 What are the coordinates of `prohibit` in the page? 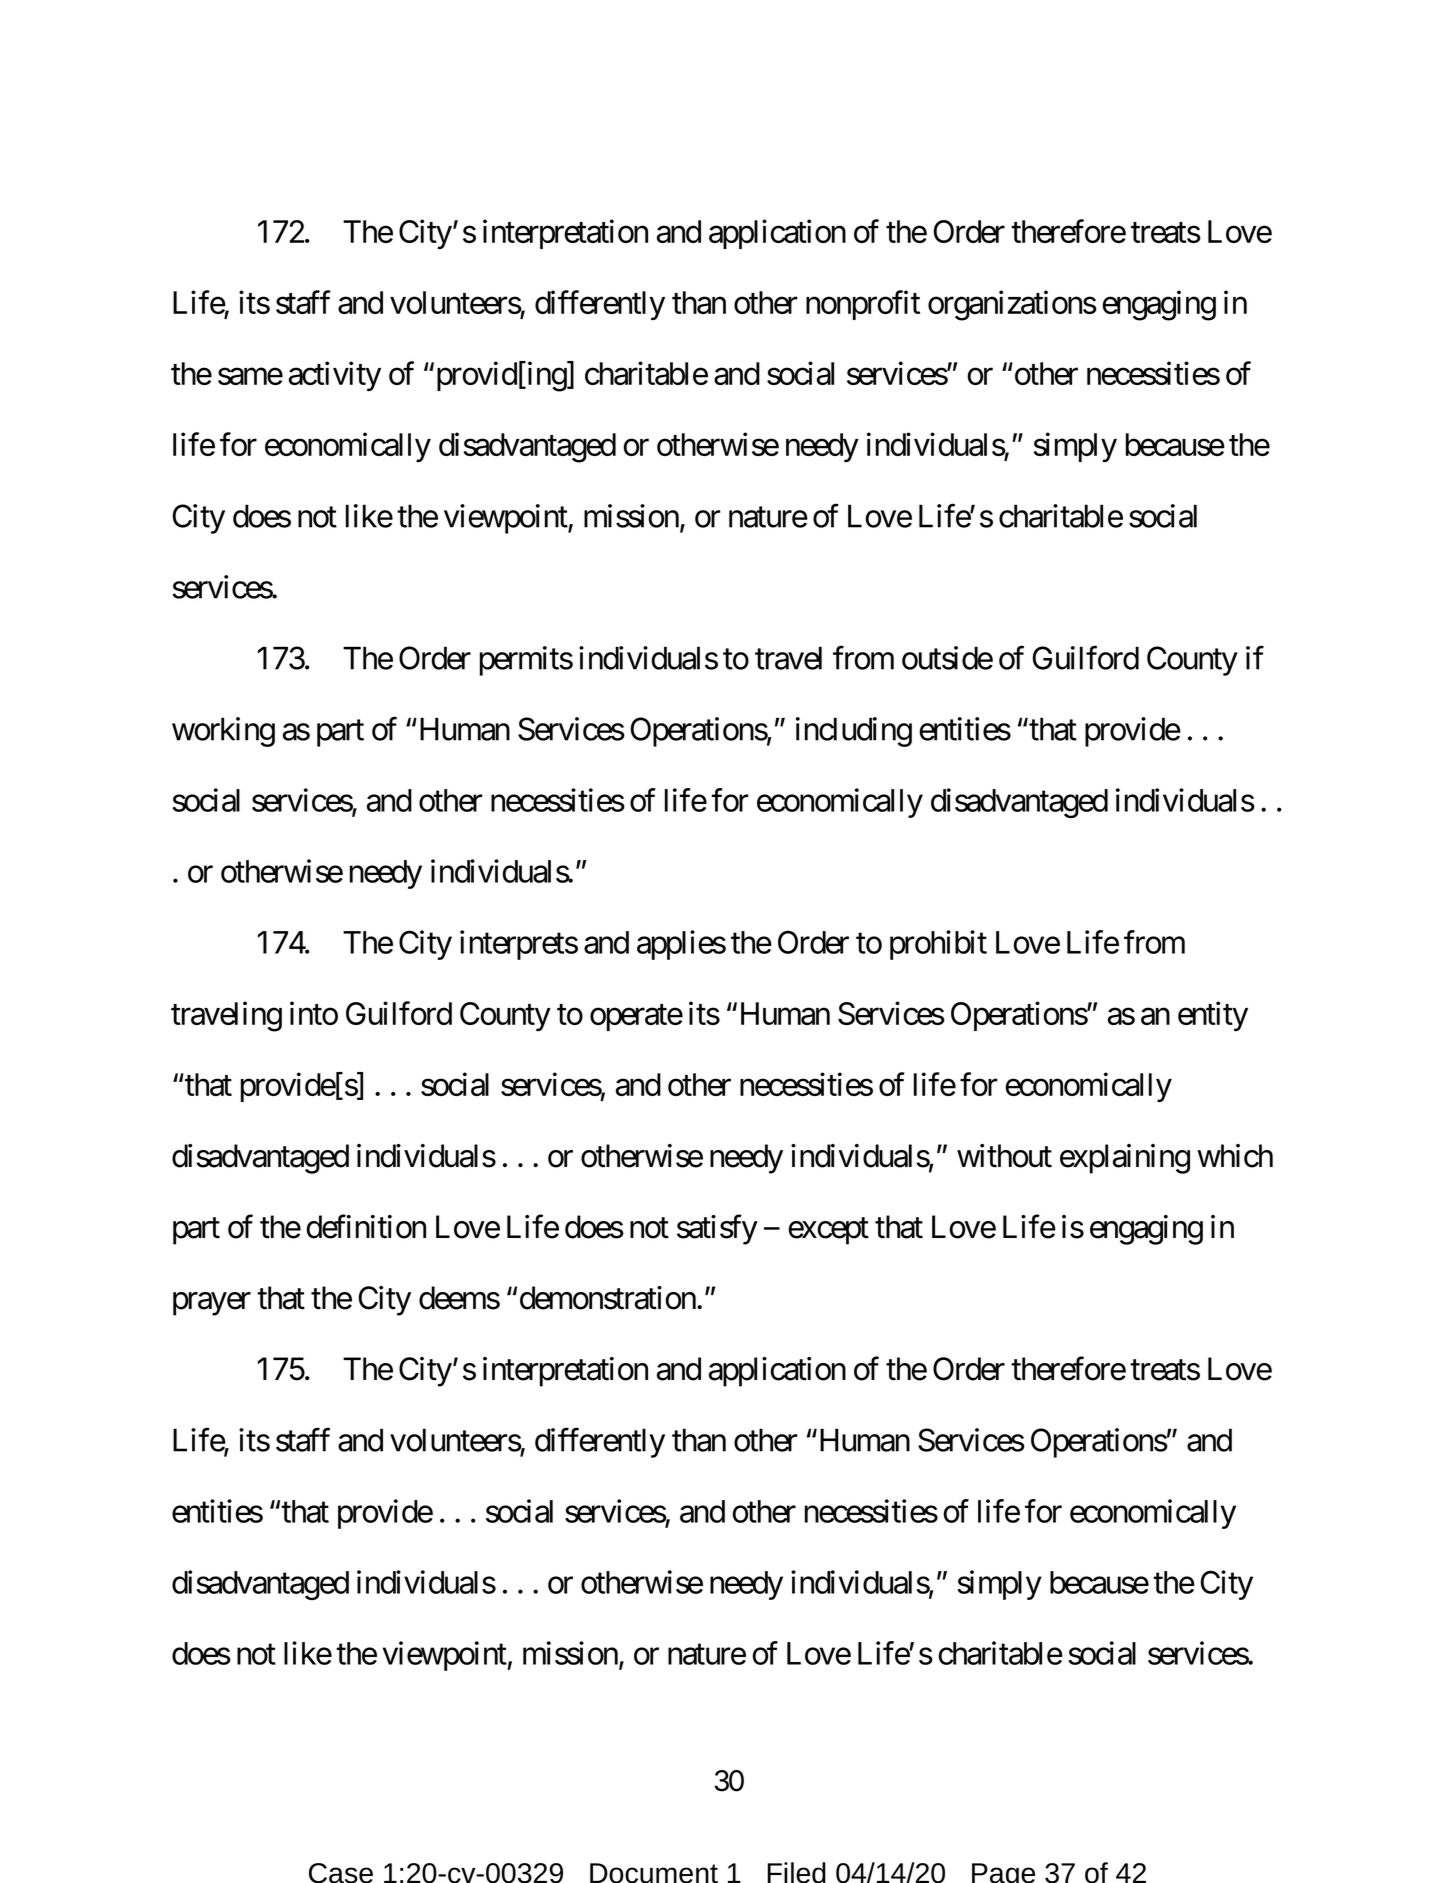 It's located at (938, 945).
